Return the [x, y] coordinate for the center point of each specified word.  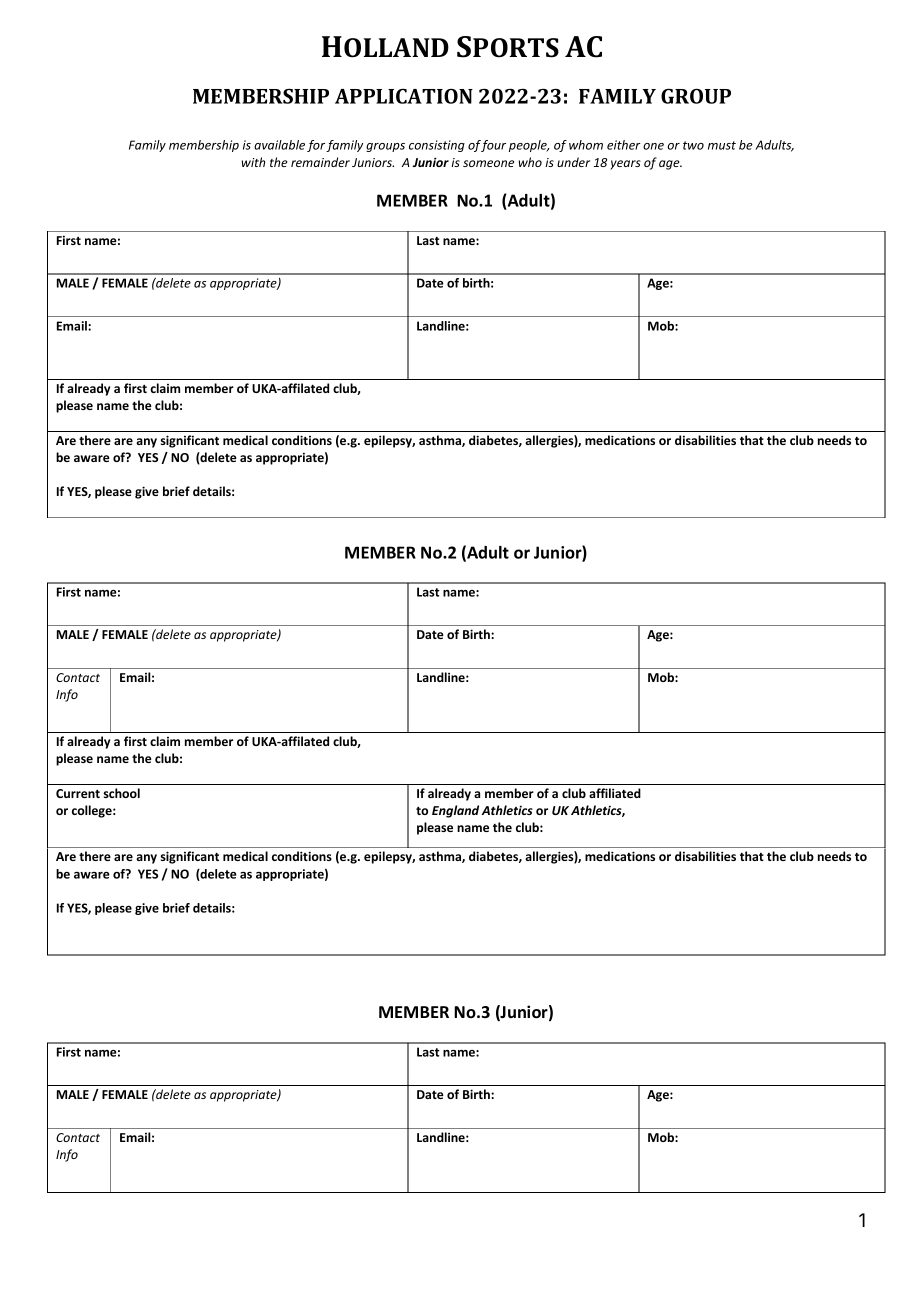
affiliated [615, 793]
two [693, 145]
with [253, 162]
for [316, 146]
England [455, 811]
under [573, 162]
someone [488, 163]
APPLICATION [404, 96]
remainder [320, 162]
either [624, 145]
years [625, 165]
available [279, 145]
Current [78, 793]
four [493, 146]
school [122, 793]
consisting [437, 146]
